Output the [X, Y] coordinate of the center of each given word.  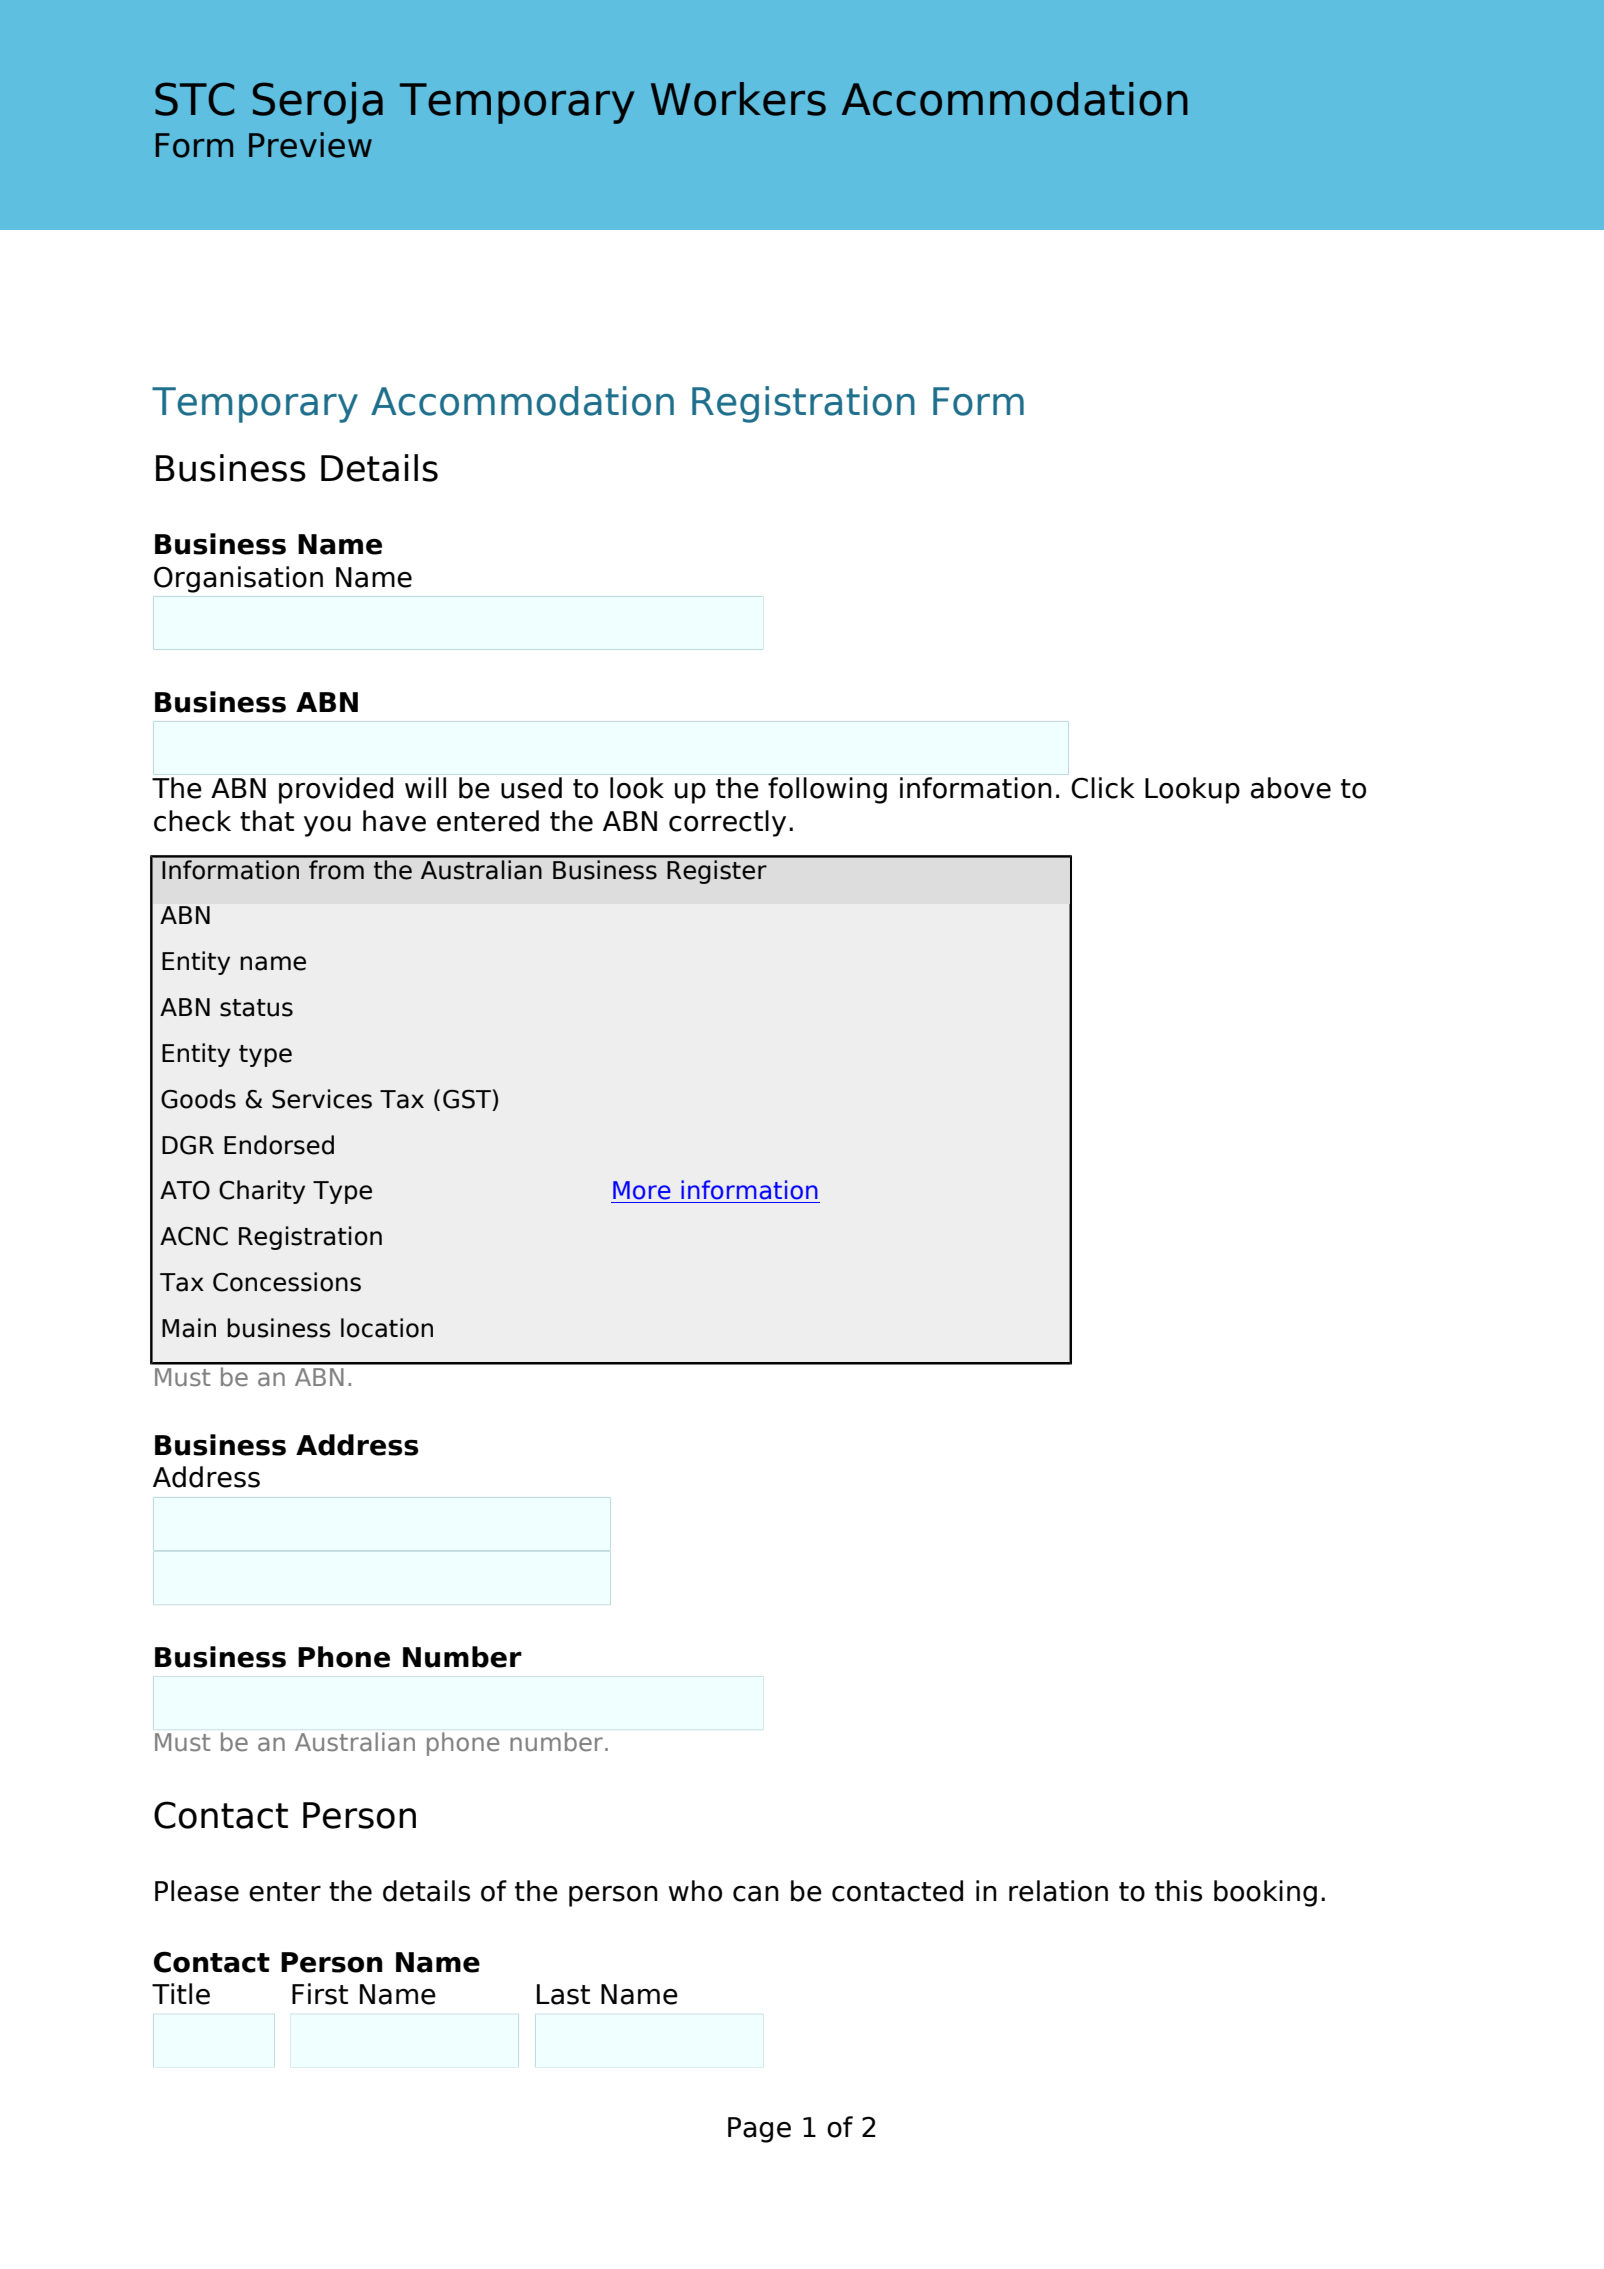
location [387, 1328]
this [1178, 1891]
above [1291, 788]
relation [1058, 1891]
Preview [310, 145]
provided [336, 790]
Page [759, 2130]
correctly [727, 823]
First [320, 1994]
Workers [738, 99]
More [642, 1190]
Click [1103, 788]
